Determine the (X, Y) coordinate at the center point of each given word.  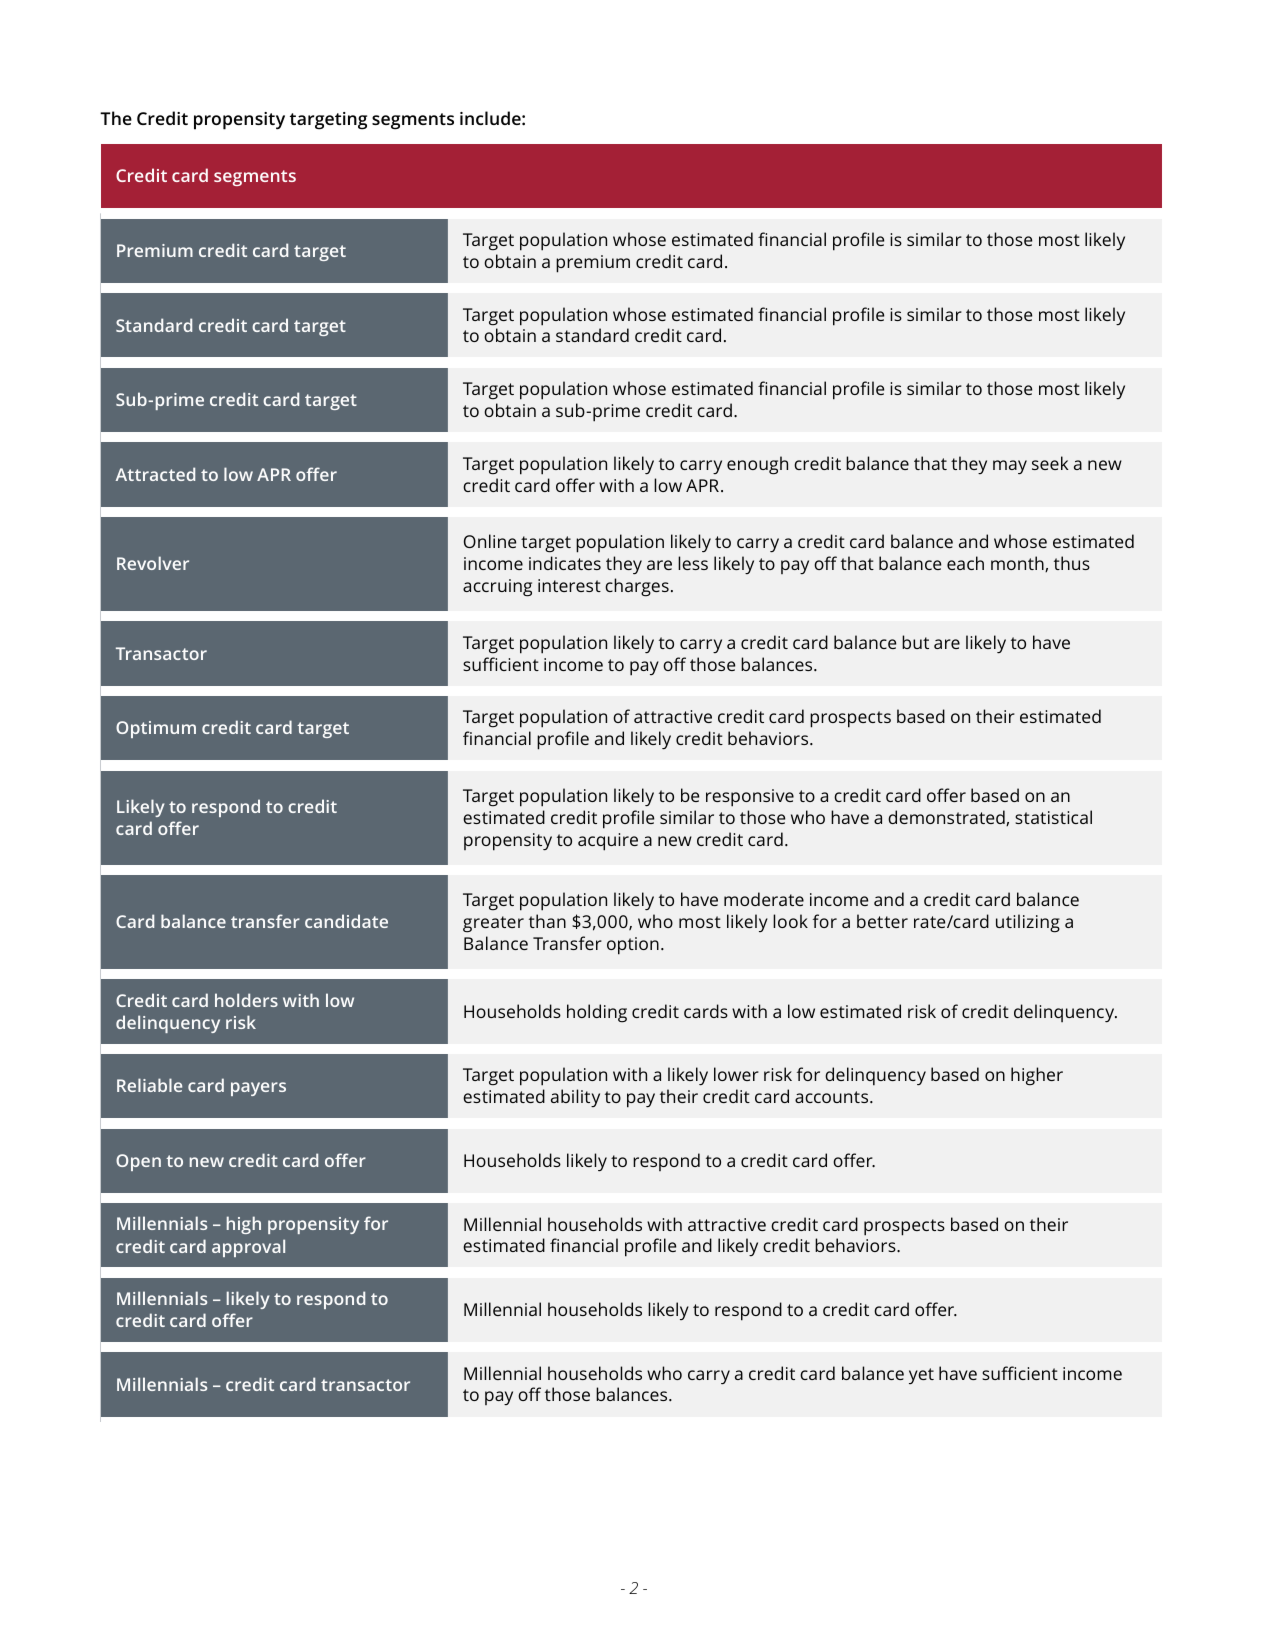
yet (921, 1376)
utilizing (1028, 923)
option (633, 946)
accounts (833, 1097)
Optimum (156, 729)
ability (575, 1098)
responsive (750, 798)
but (915, 642)
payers (258, 1089)
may (1010, 467)
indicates (565, 563)
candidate (346, 921)
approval (248, 1248)
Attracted (155, 474)
